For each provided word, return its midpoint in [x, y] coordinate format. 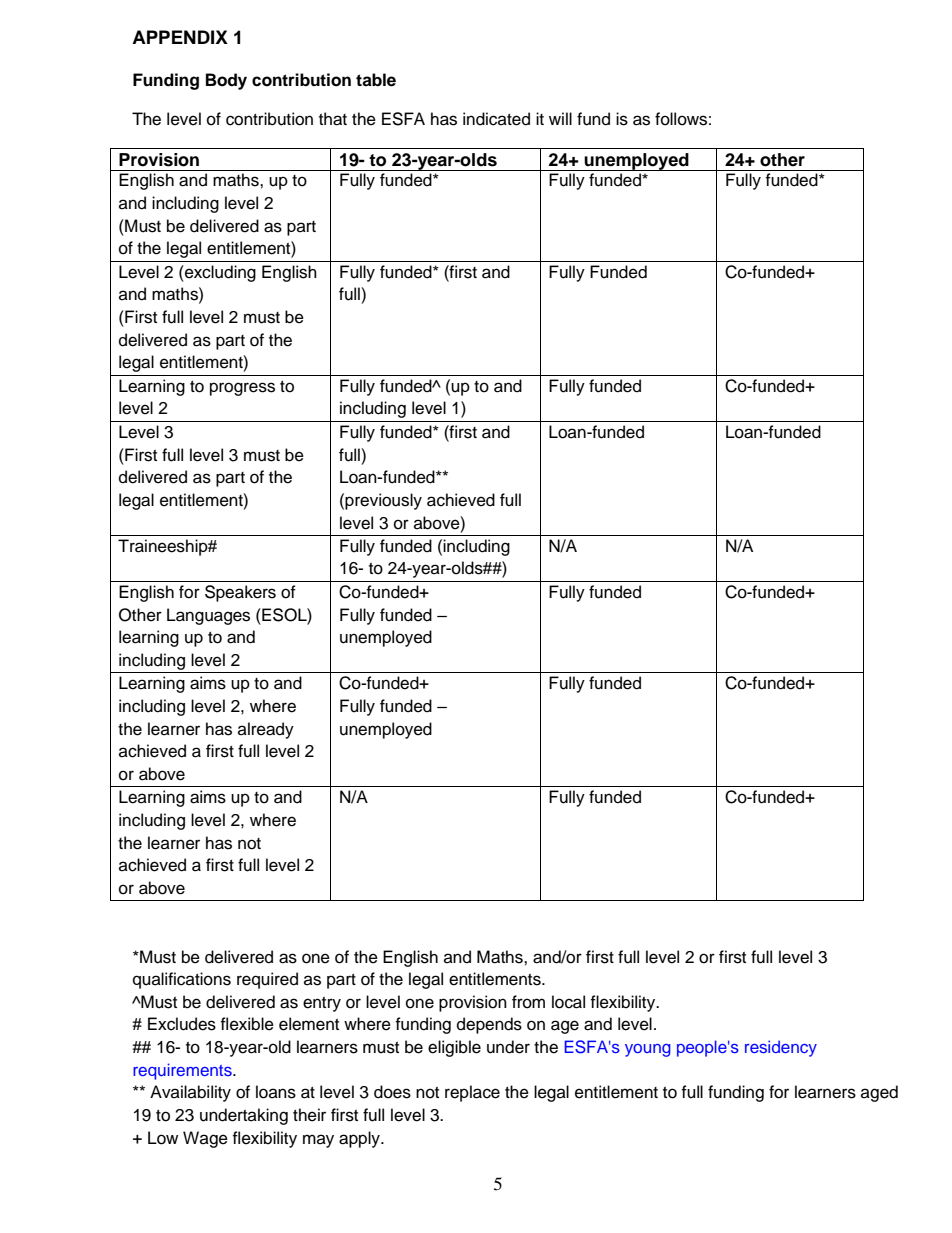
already [266, 730]
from [528, 1002]
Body [226, 81]
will [560, 118]
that [333, 119]
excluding [219, 273]
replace [472, 1093]
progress [242, 389]
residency [781, 1048]
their [309, 1115]
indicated [496, 119]
